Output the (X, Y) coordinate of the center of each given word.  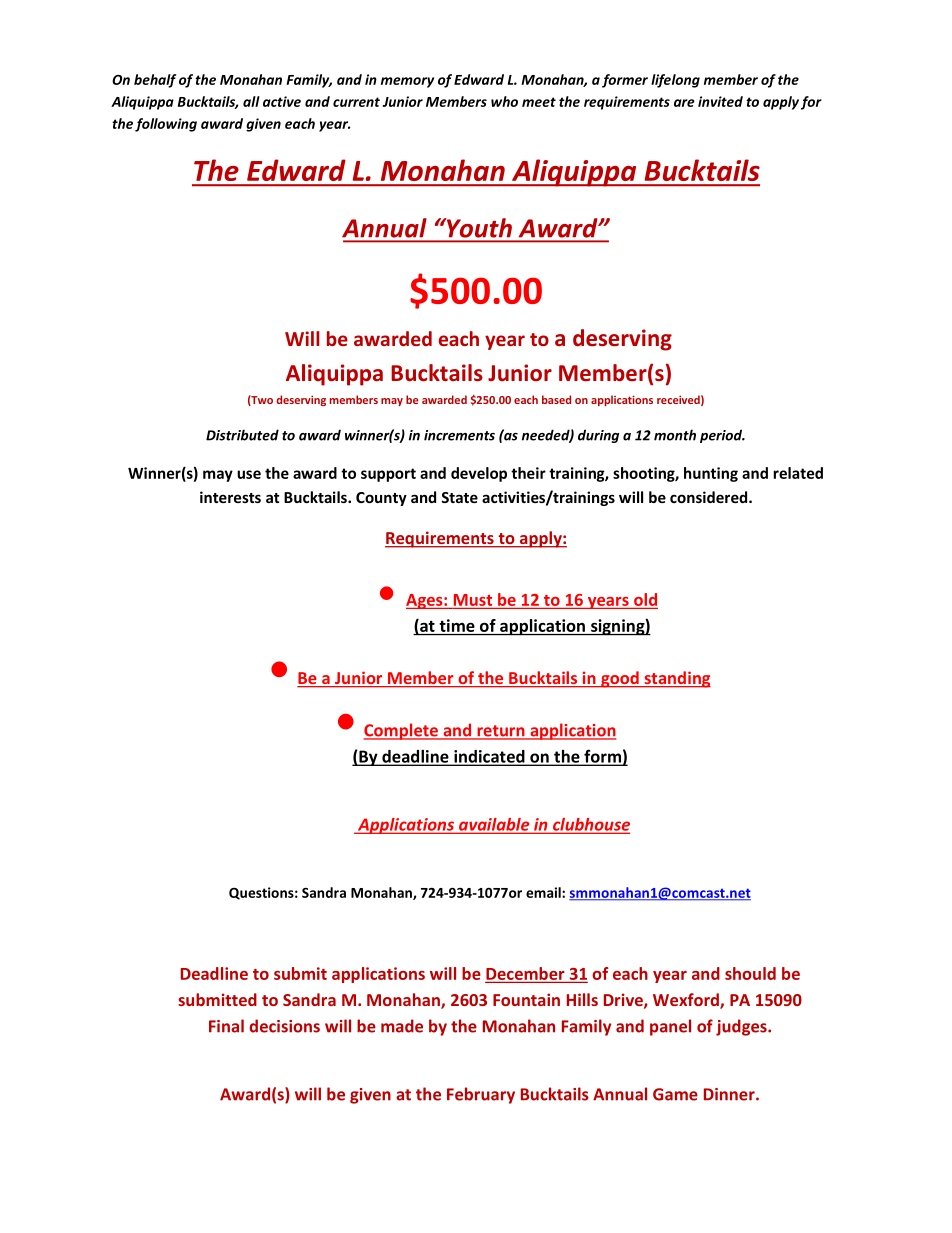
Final (226, 1026)
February (481, 1095)
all (251, 101)
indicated (489, 757)
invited (720, 101)
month (675, 435)
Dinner (730, 1094)
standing (676, 679)
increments (459, 435)
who (504, 101)
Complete (402, 731)
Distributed (242, 435)
